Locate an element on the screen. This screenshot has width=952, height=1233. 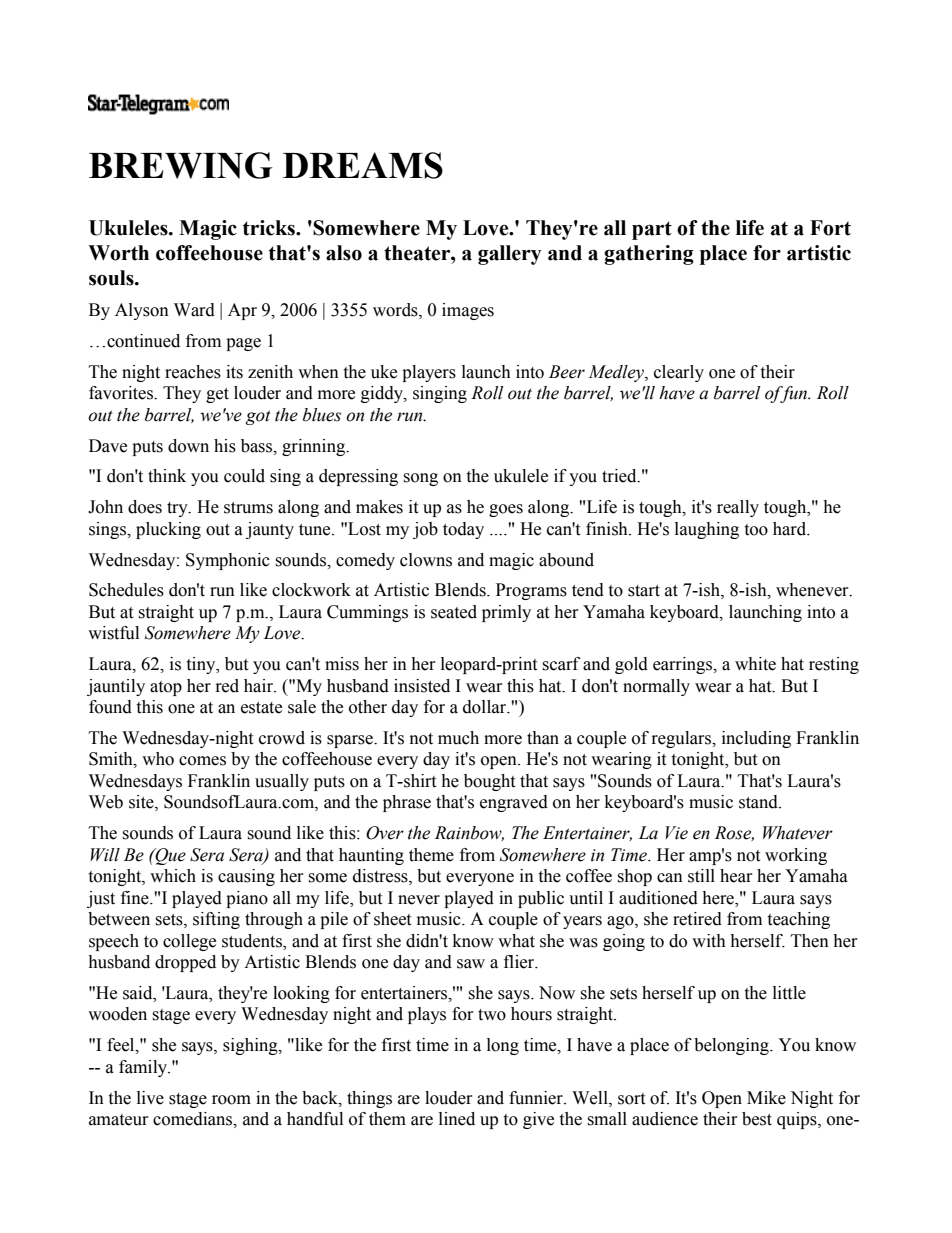
Fort is located at coordinates (830, 228).
